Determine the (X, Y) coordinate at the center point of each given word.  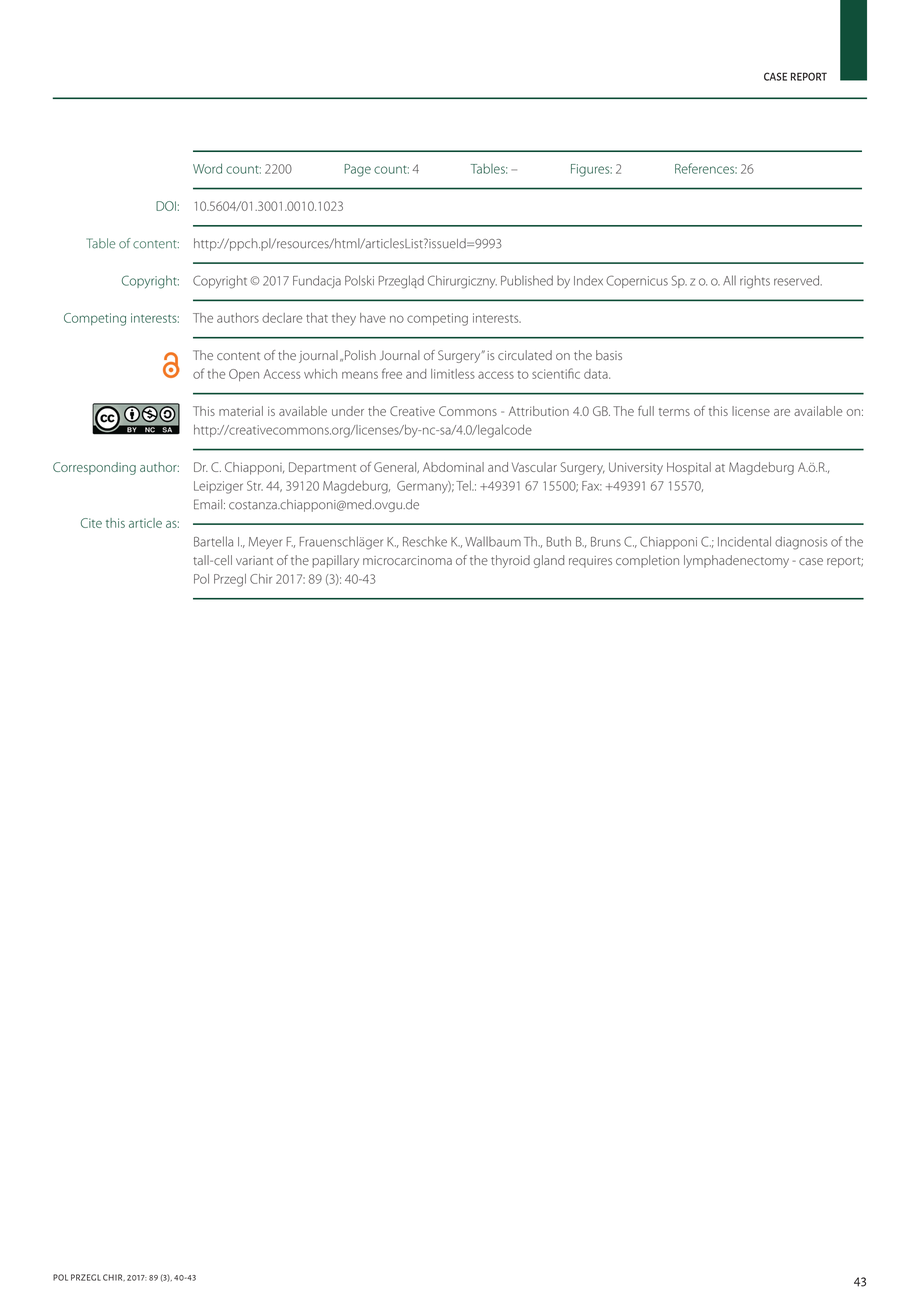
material (241, 411)
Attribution (539, 411)
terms (674, 412)
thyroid (510, 561)
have (373, 318)
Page (357, 170)
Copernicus (637, 281)
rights (755, 282)
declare (282, 318)
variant (254, 560)
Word (207, 168)
